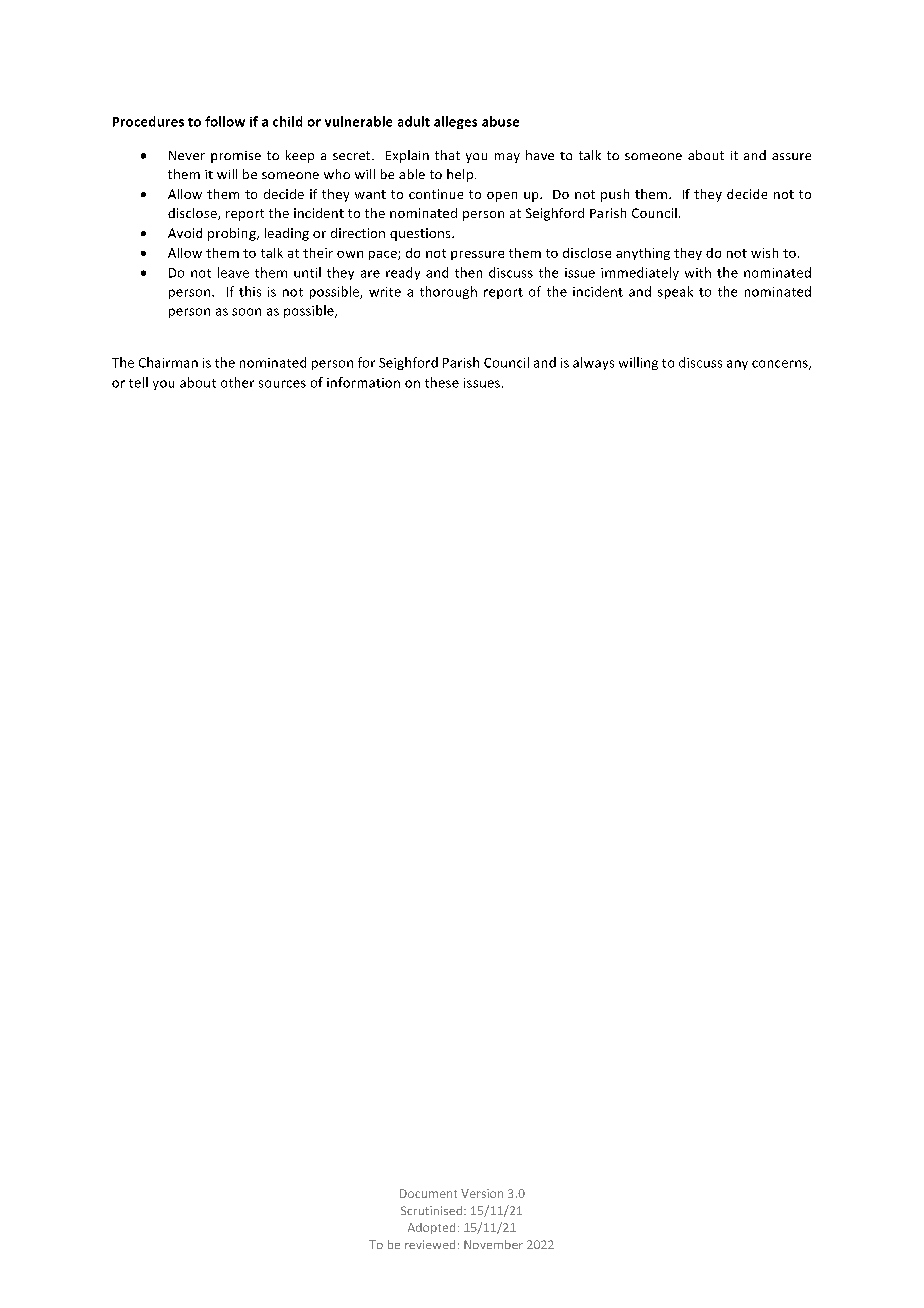 The width and height of the screenshot is (924, 1308). What do you see at coordinates (428, 1193) in the screenshot?
I see `Document` at bounding box center [428, 1193].
